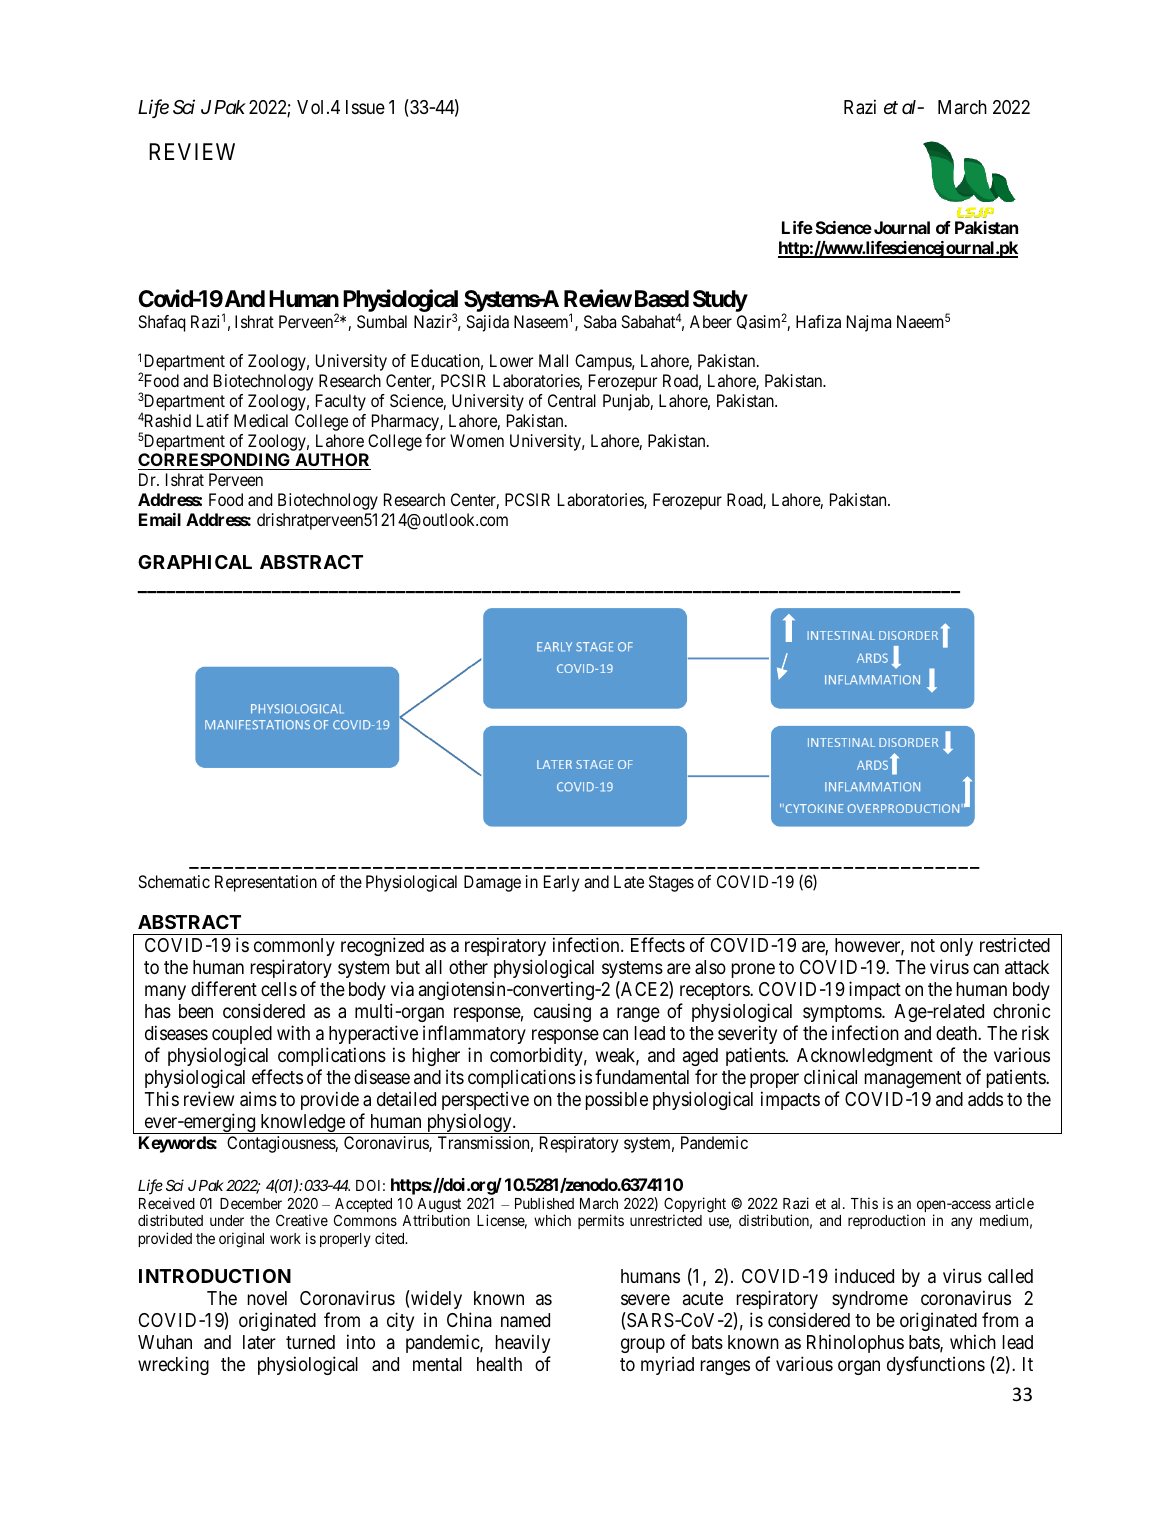  Describe the element at coordinates (643, 1345) in the document. I see `group` at that location.
